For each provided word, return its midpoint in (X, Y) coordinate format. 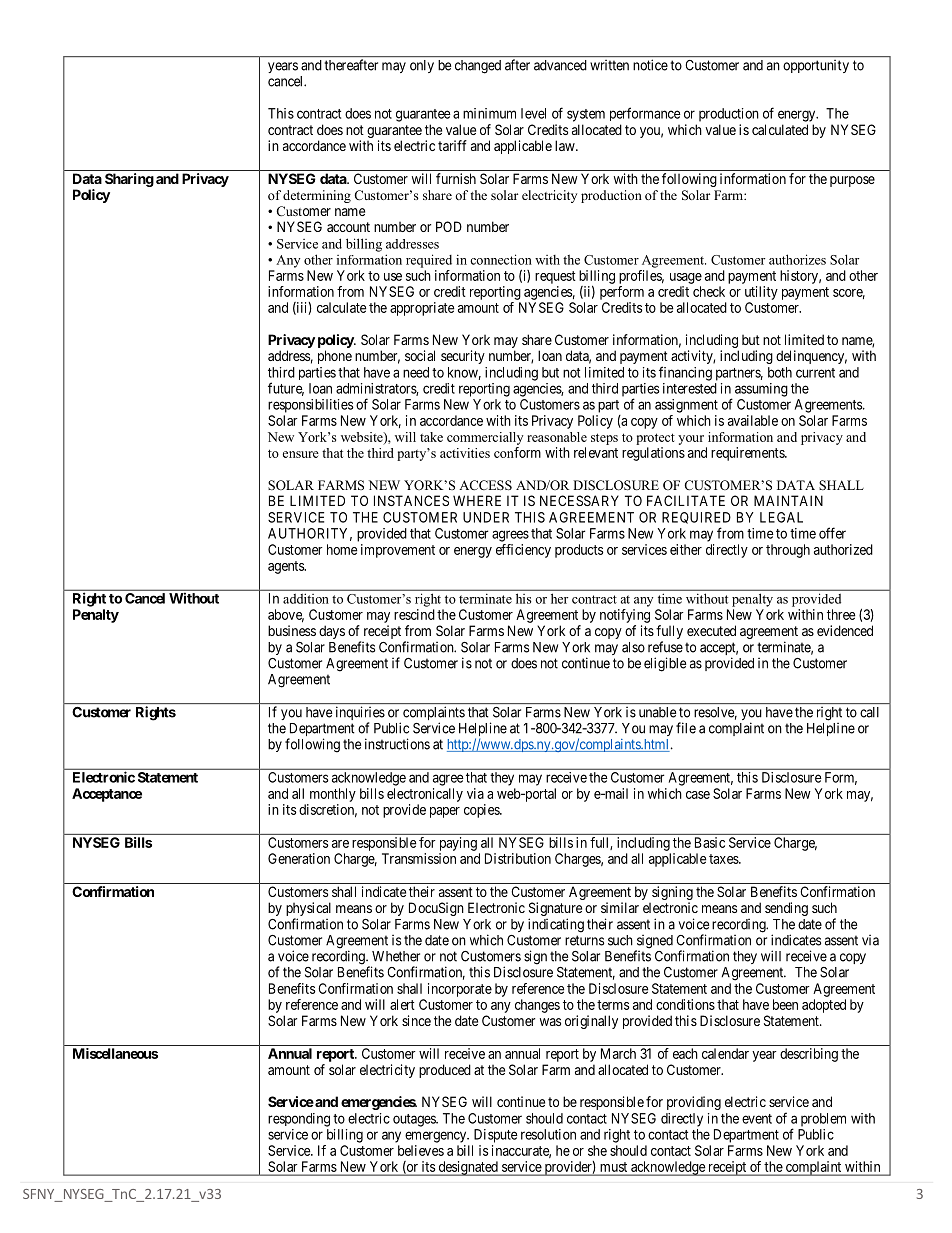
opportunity (816, 66)
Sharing (129, 180)
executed (711, 630)
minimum (489, 113)
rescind (414, 614)
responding (299, 1120)
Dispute (496, 1136)
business (292, 630)
